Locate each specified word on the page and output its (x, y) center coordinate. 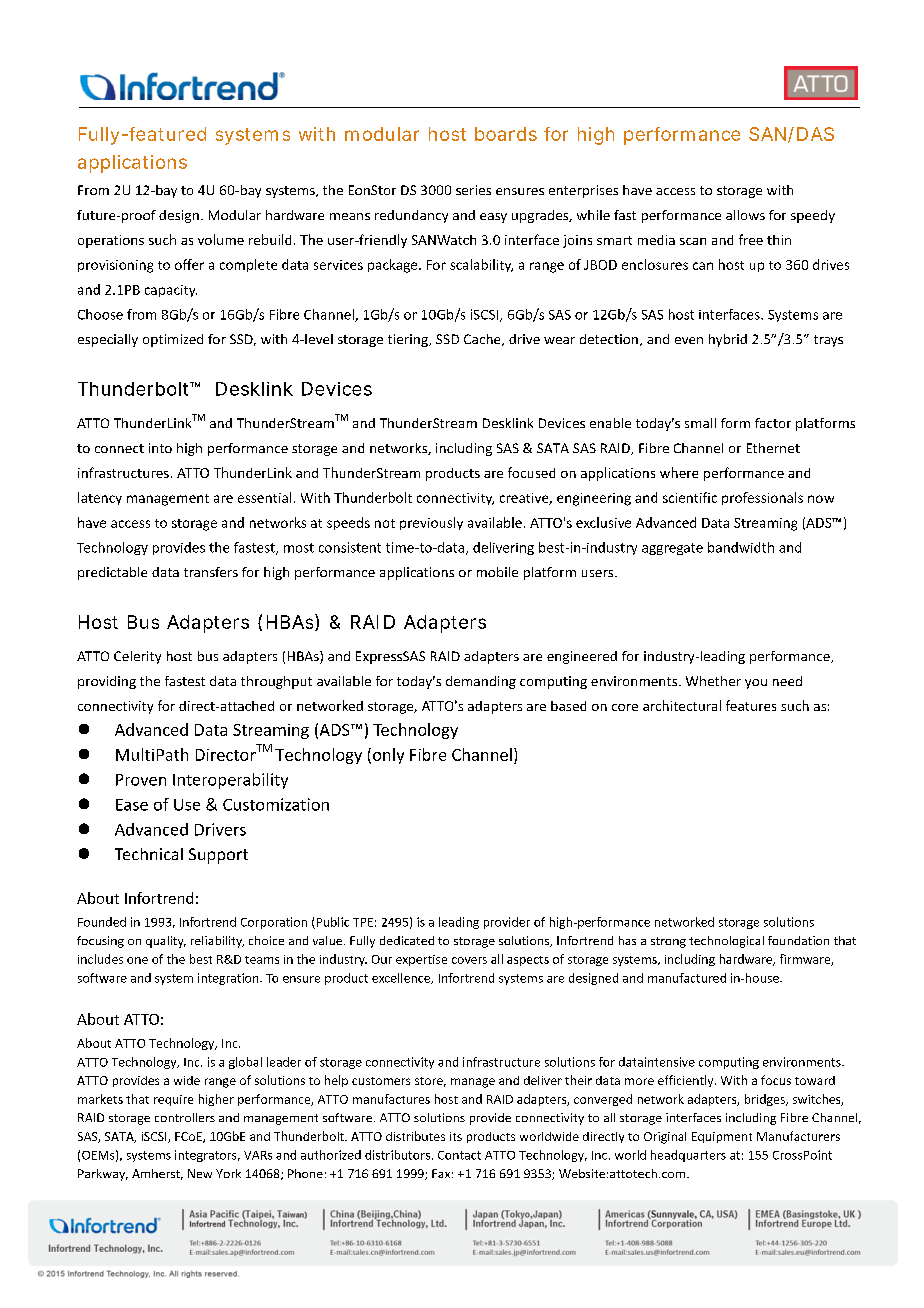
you (756, 684)
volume (221, 239)
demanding (481, 682)
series (473, 190)
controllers (185, 1117)
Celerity (137, 657)
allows (745, 215)
